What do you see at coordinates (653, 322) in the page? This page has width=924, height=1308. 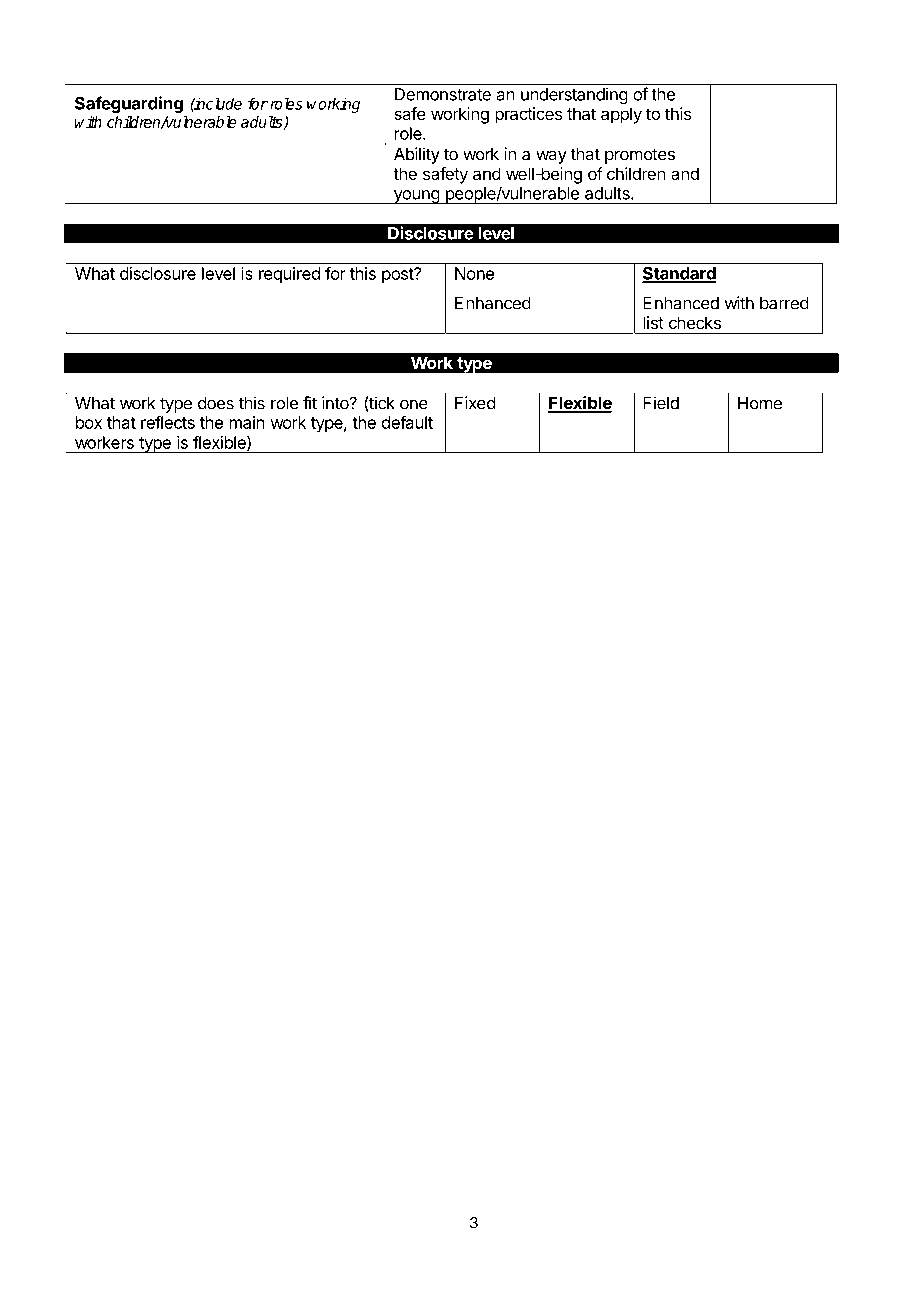 I see `list` at bounding box center [653, 322].
